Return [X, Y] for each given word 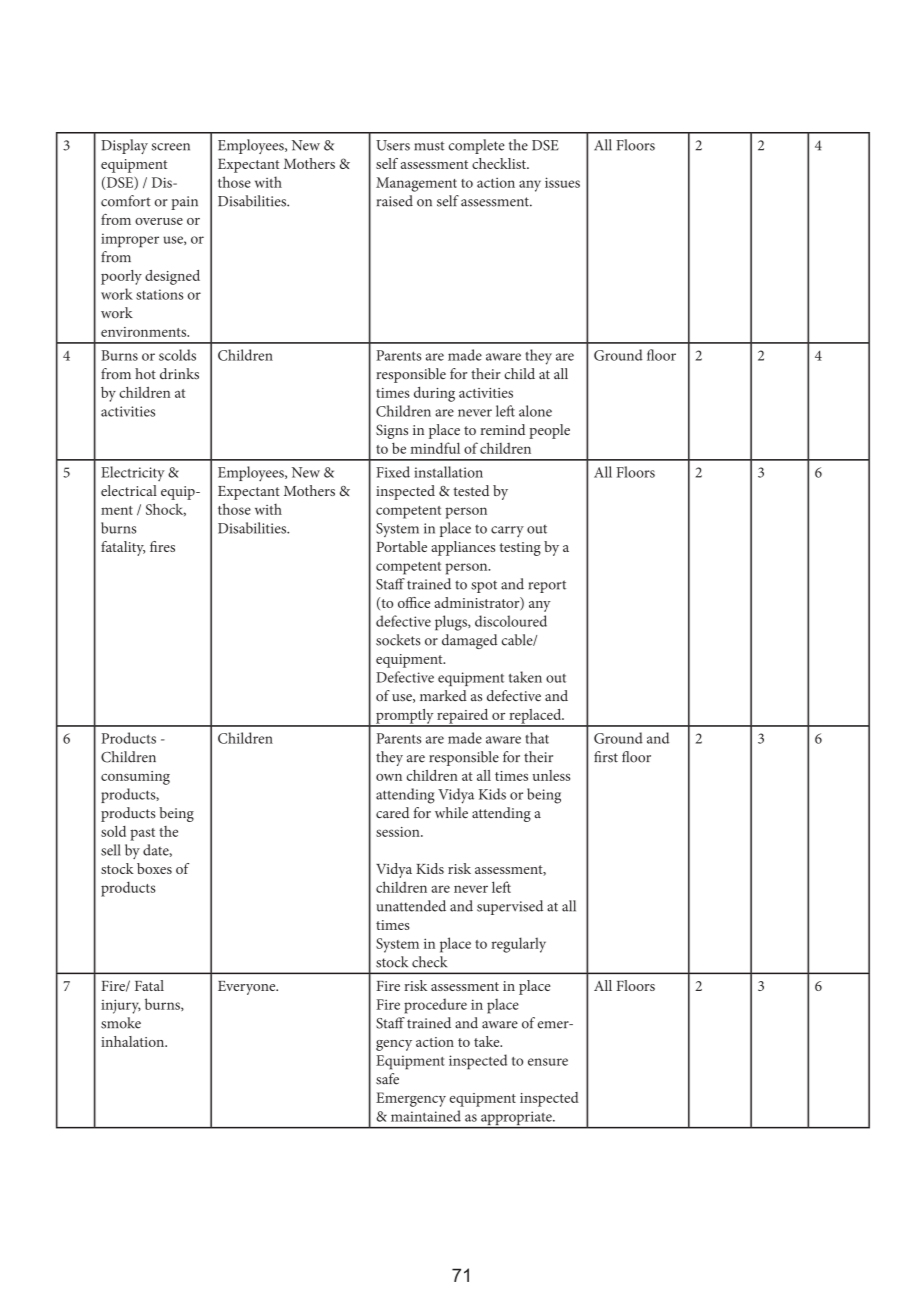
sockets [398, 640]
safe [387, 1079]
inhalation [134, 1041]
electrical [129, 490]
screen [171, 147]
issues [562, 182]
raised [395, 201]
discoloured [511, 621]
